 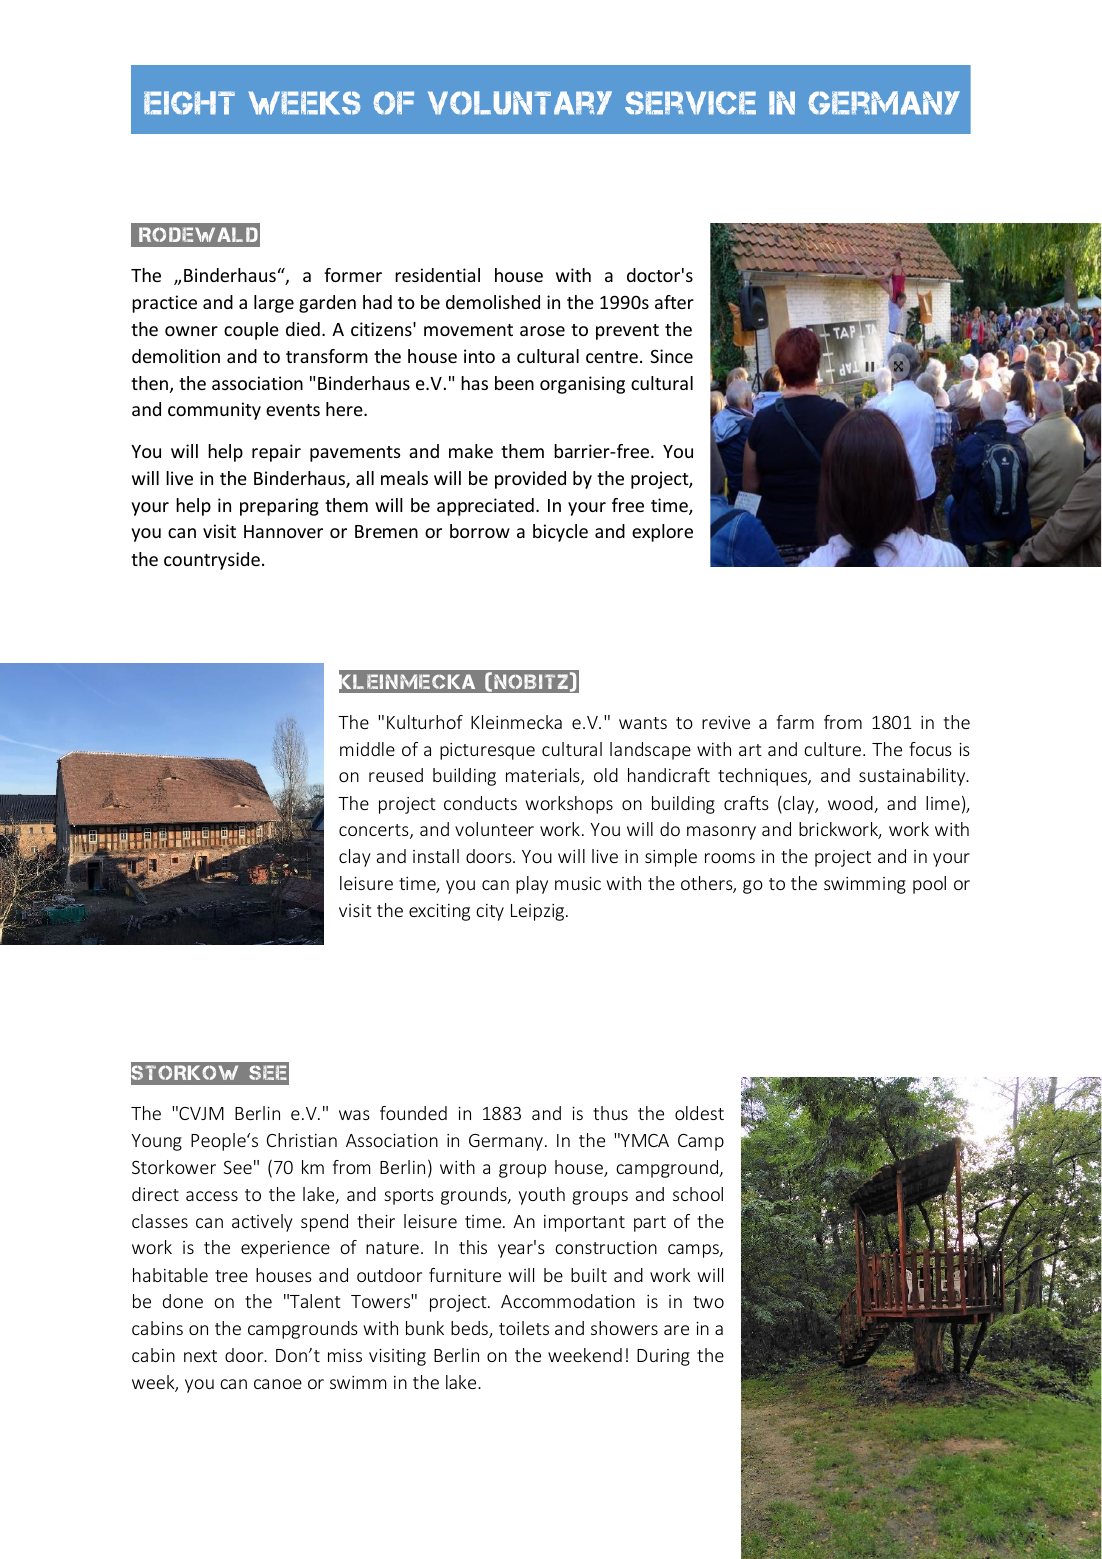 I want to click on volunteer, so click(x=494, y=829).
